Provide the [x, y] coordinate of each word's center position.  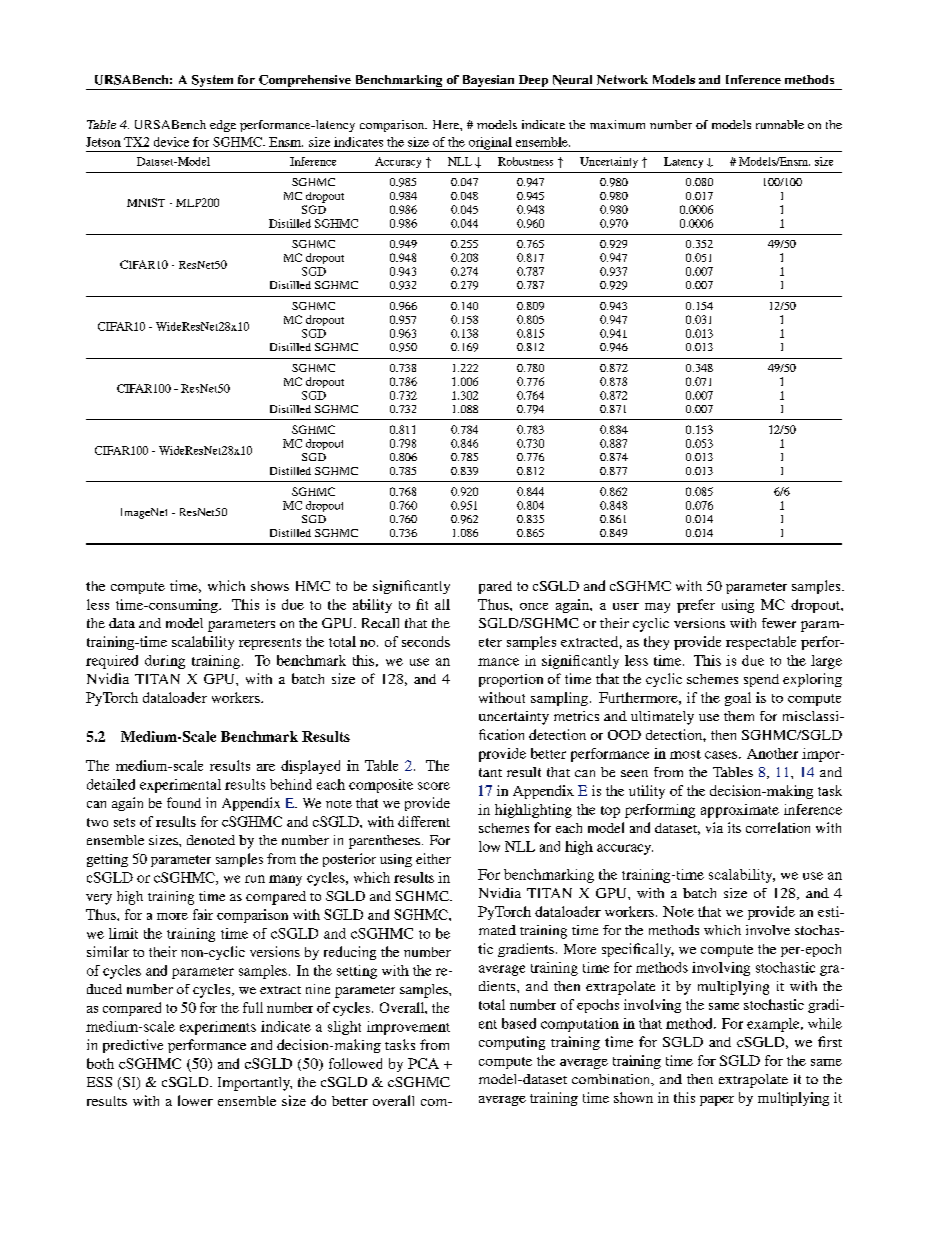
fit [422, 604]
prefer [696, 606]
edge [223, 126]
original [490, 144]
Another [772, 753]
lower [195, 1100]
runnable [780, 124]
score [434, 786]
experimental [180, 786]
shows [270, 586]
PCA [423, 1063]
